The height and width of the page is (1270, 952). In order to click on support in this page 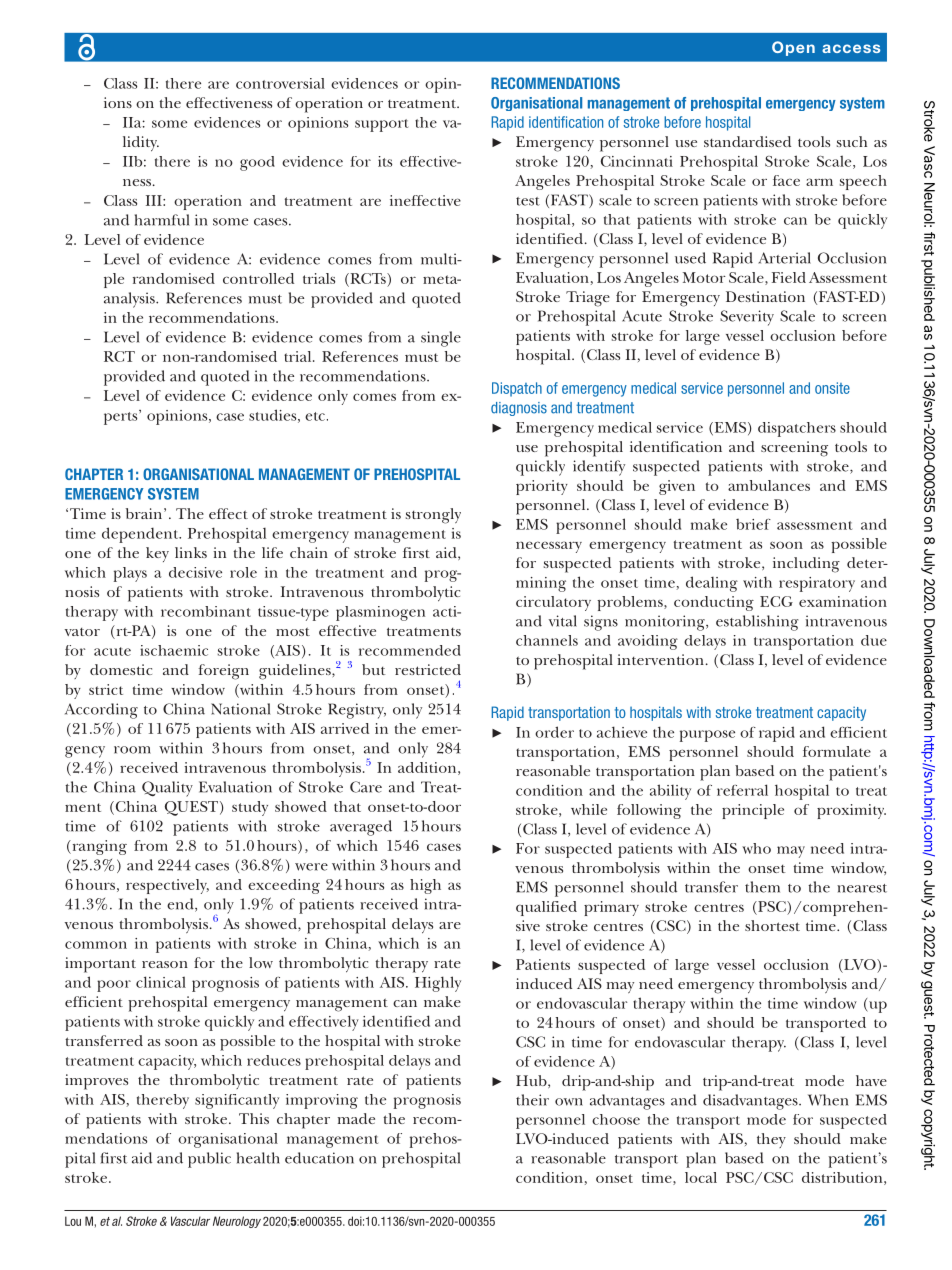, I will do `click(381, 125)`.
